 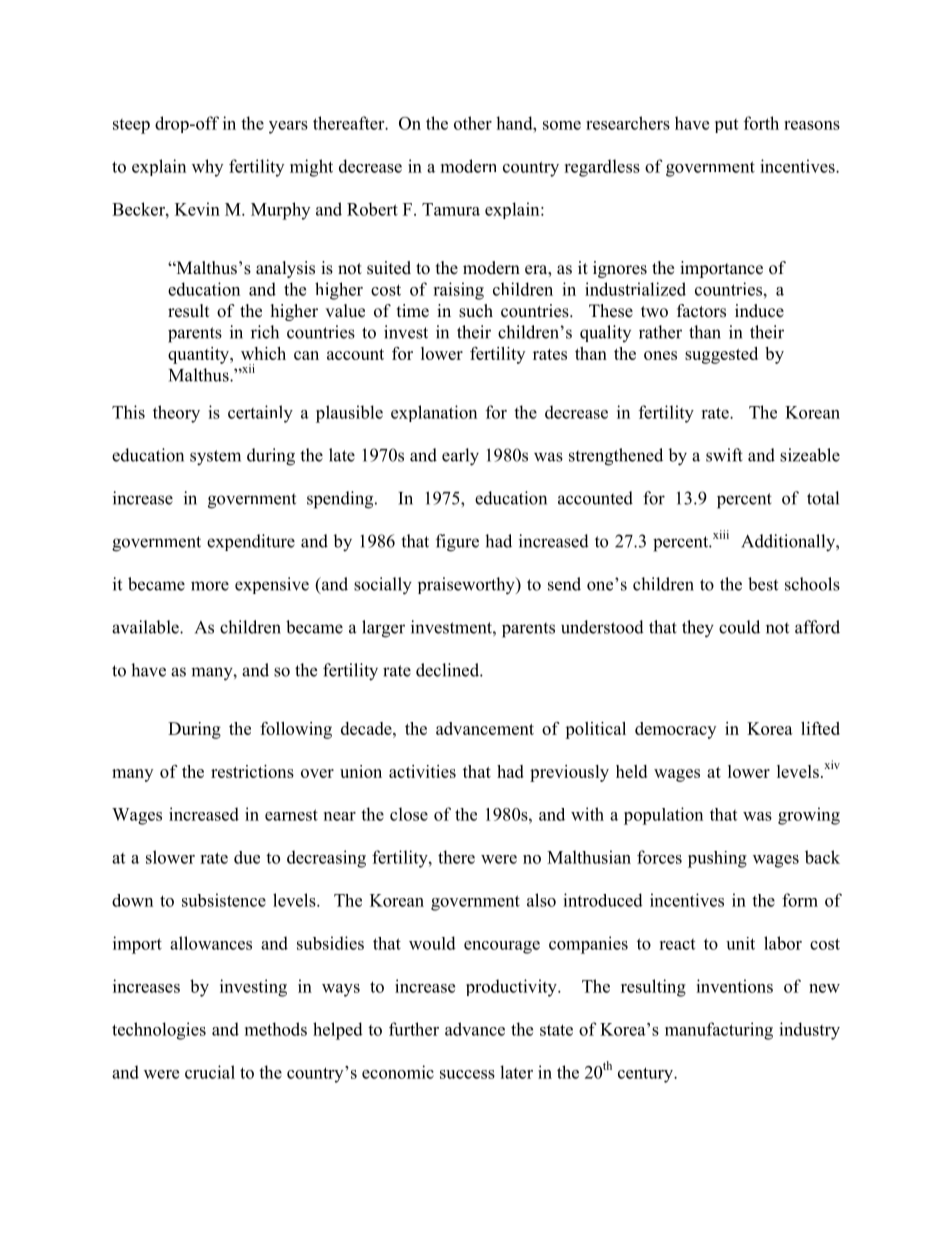 I want to click on other, so click(x=473, y=123).
